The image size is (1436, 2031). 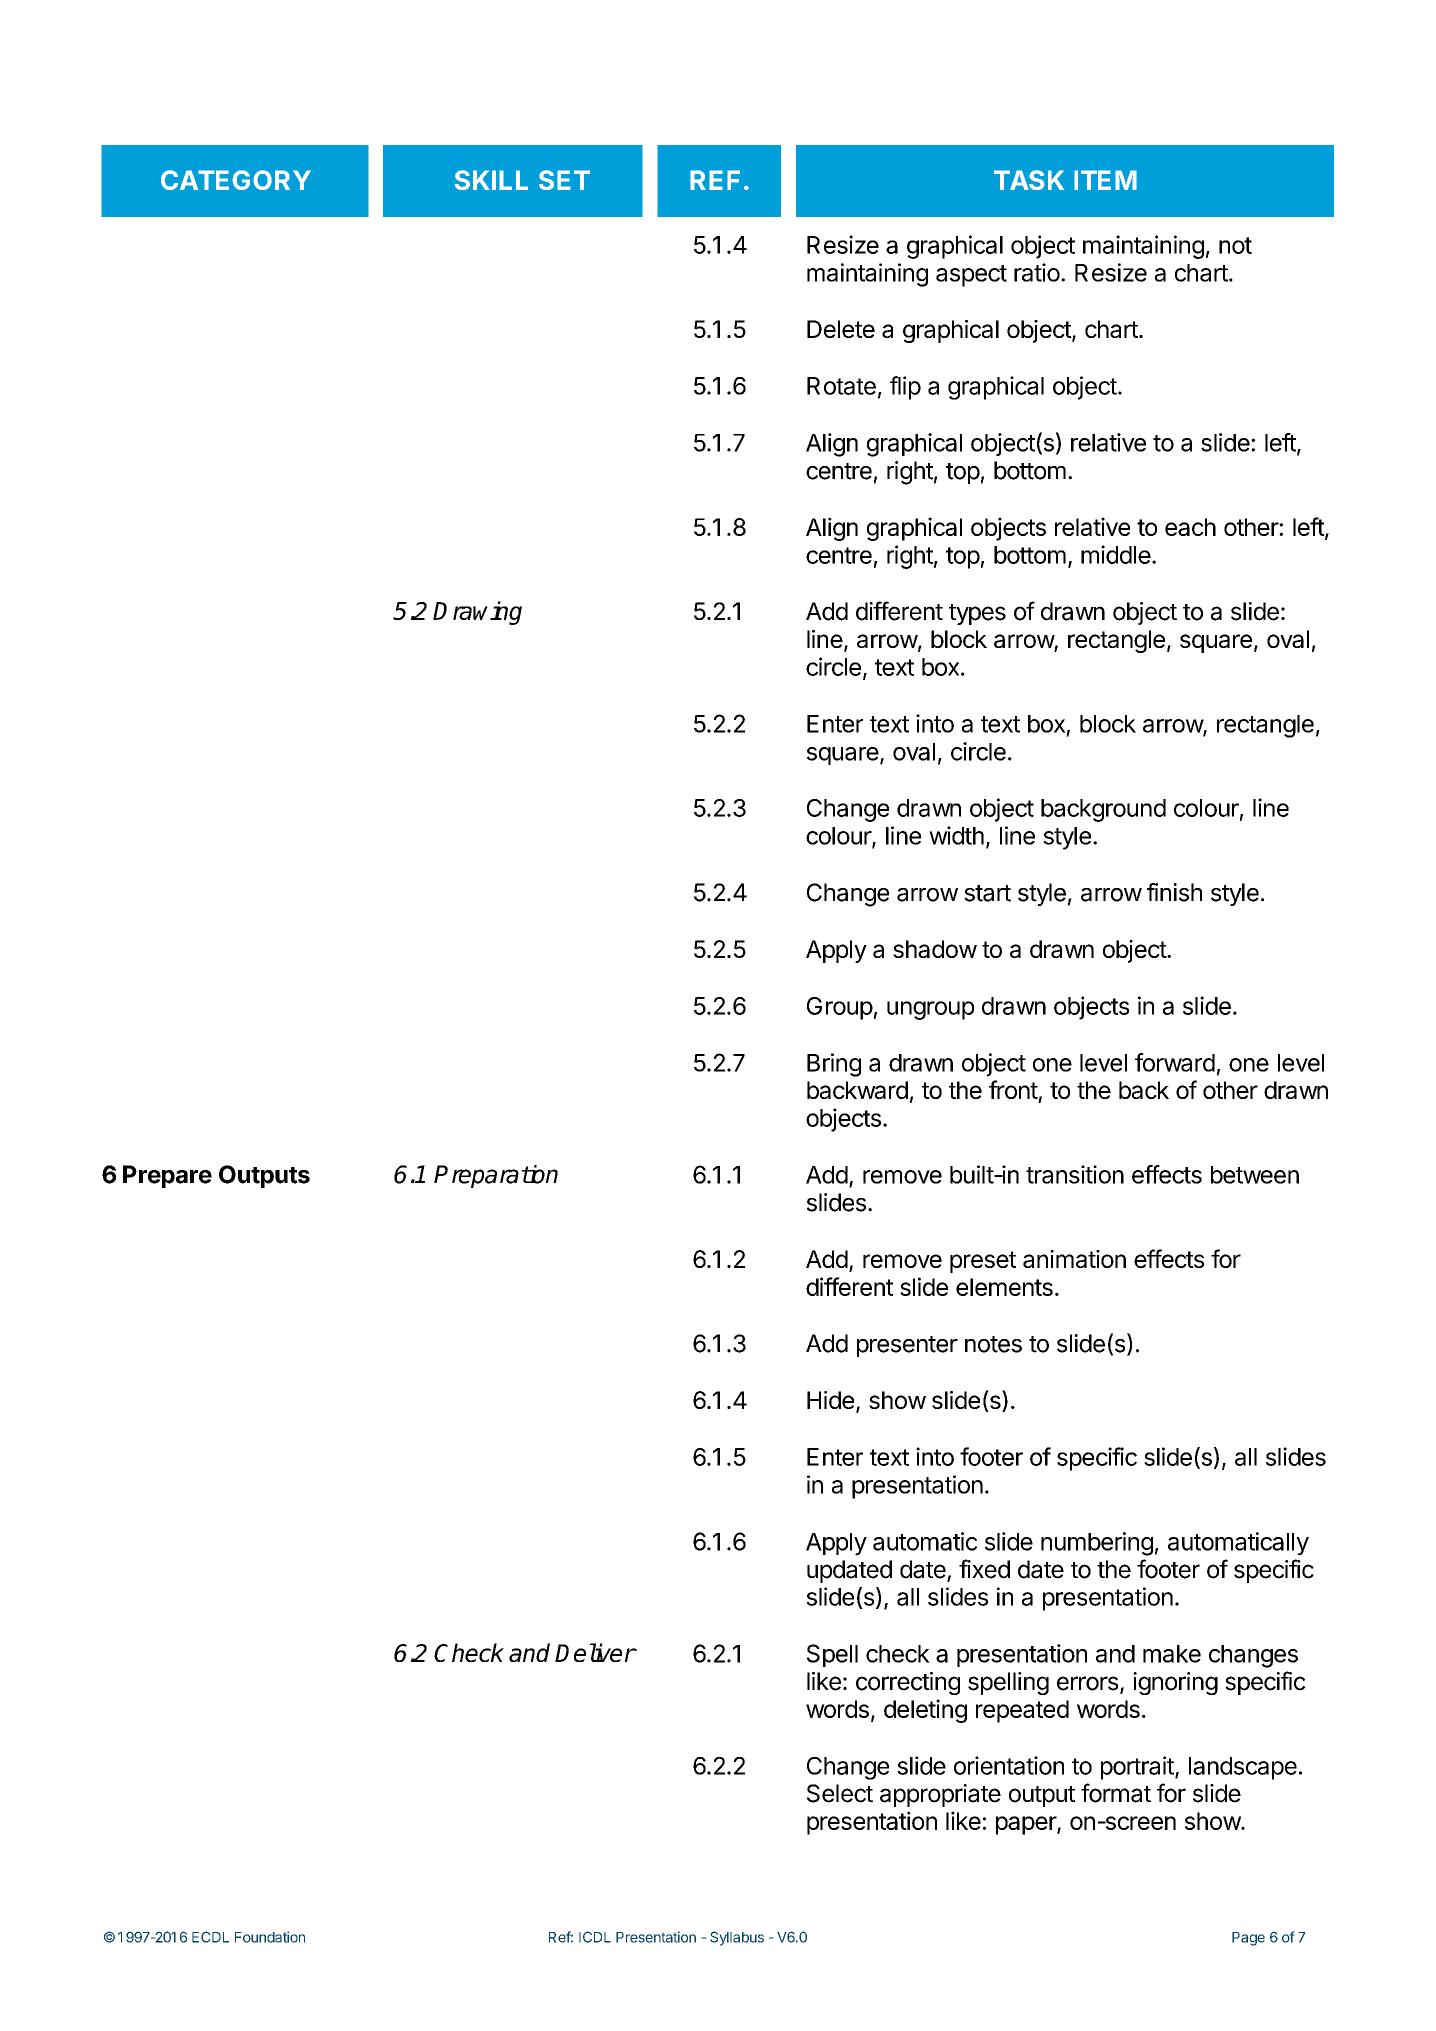 What do you see at coordinates (1116, 554) in the screenshot?
I see `middle` at bounding box center [1116, 554].
